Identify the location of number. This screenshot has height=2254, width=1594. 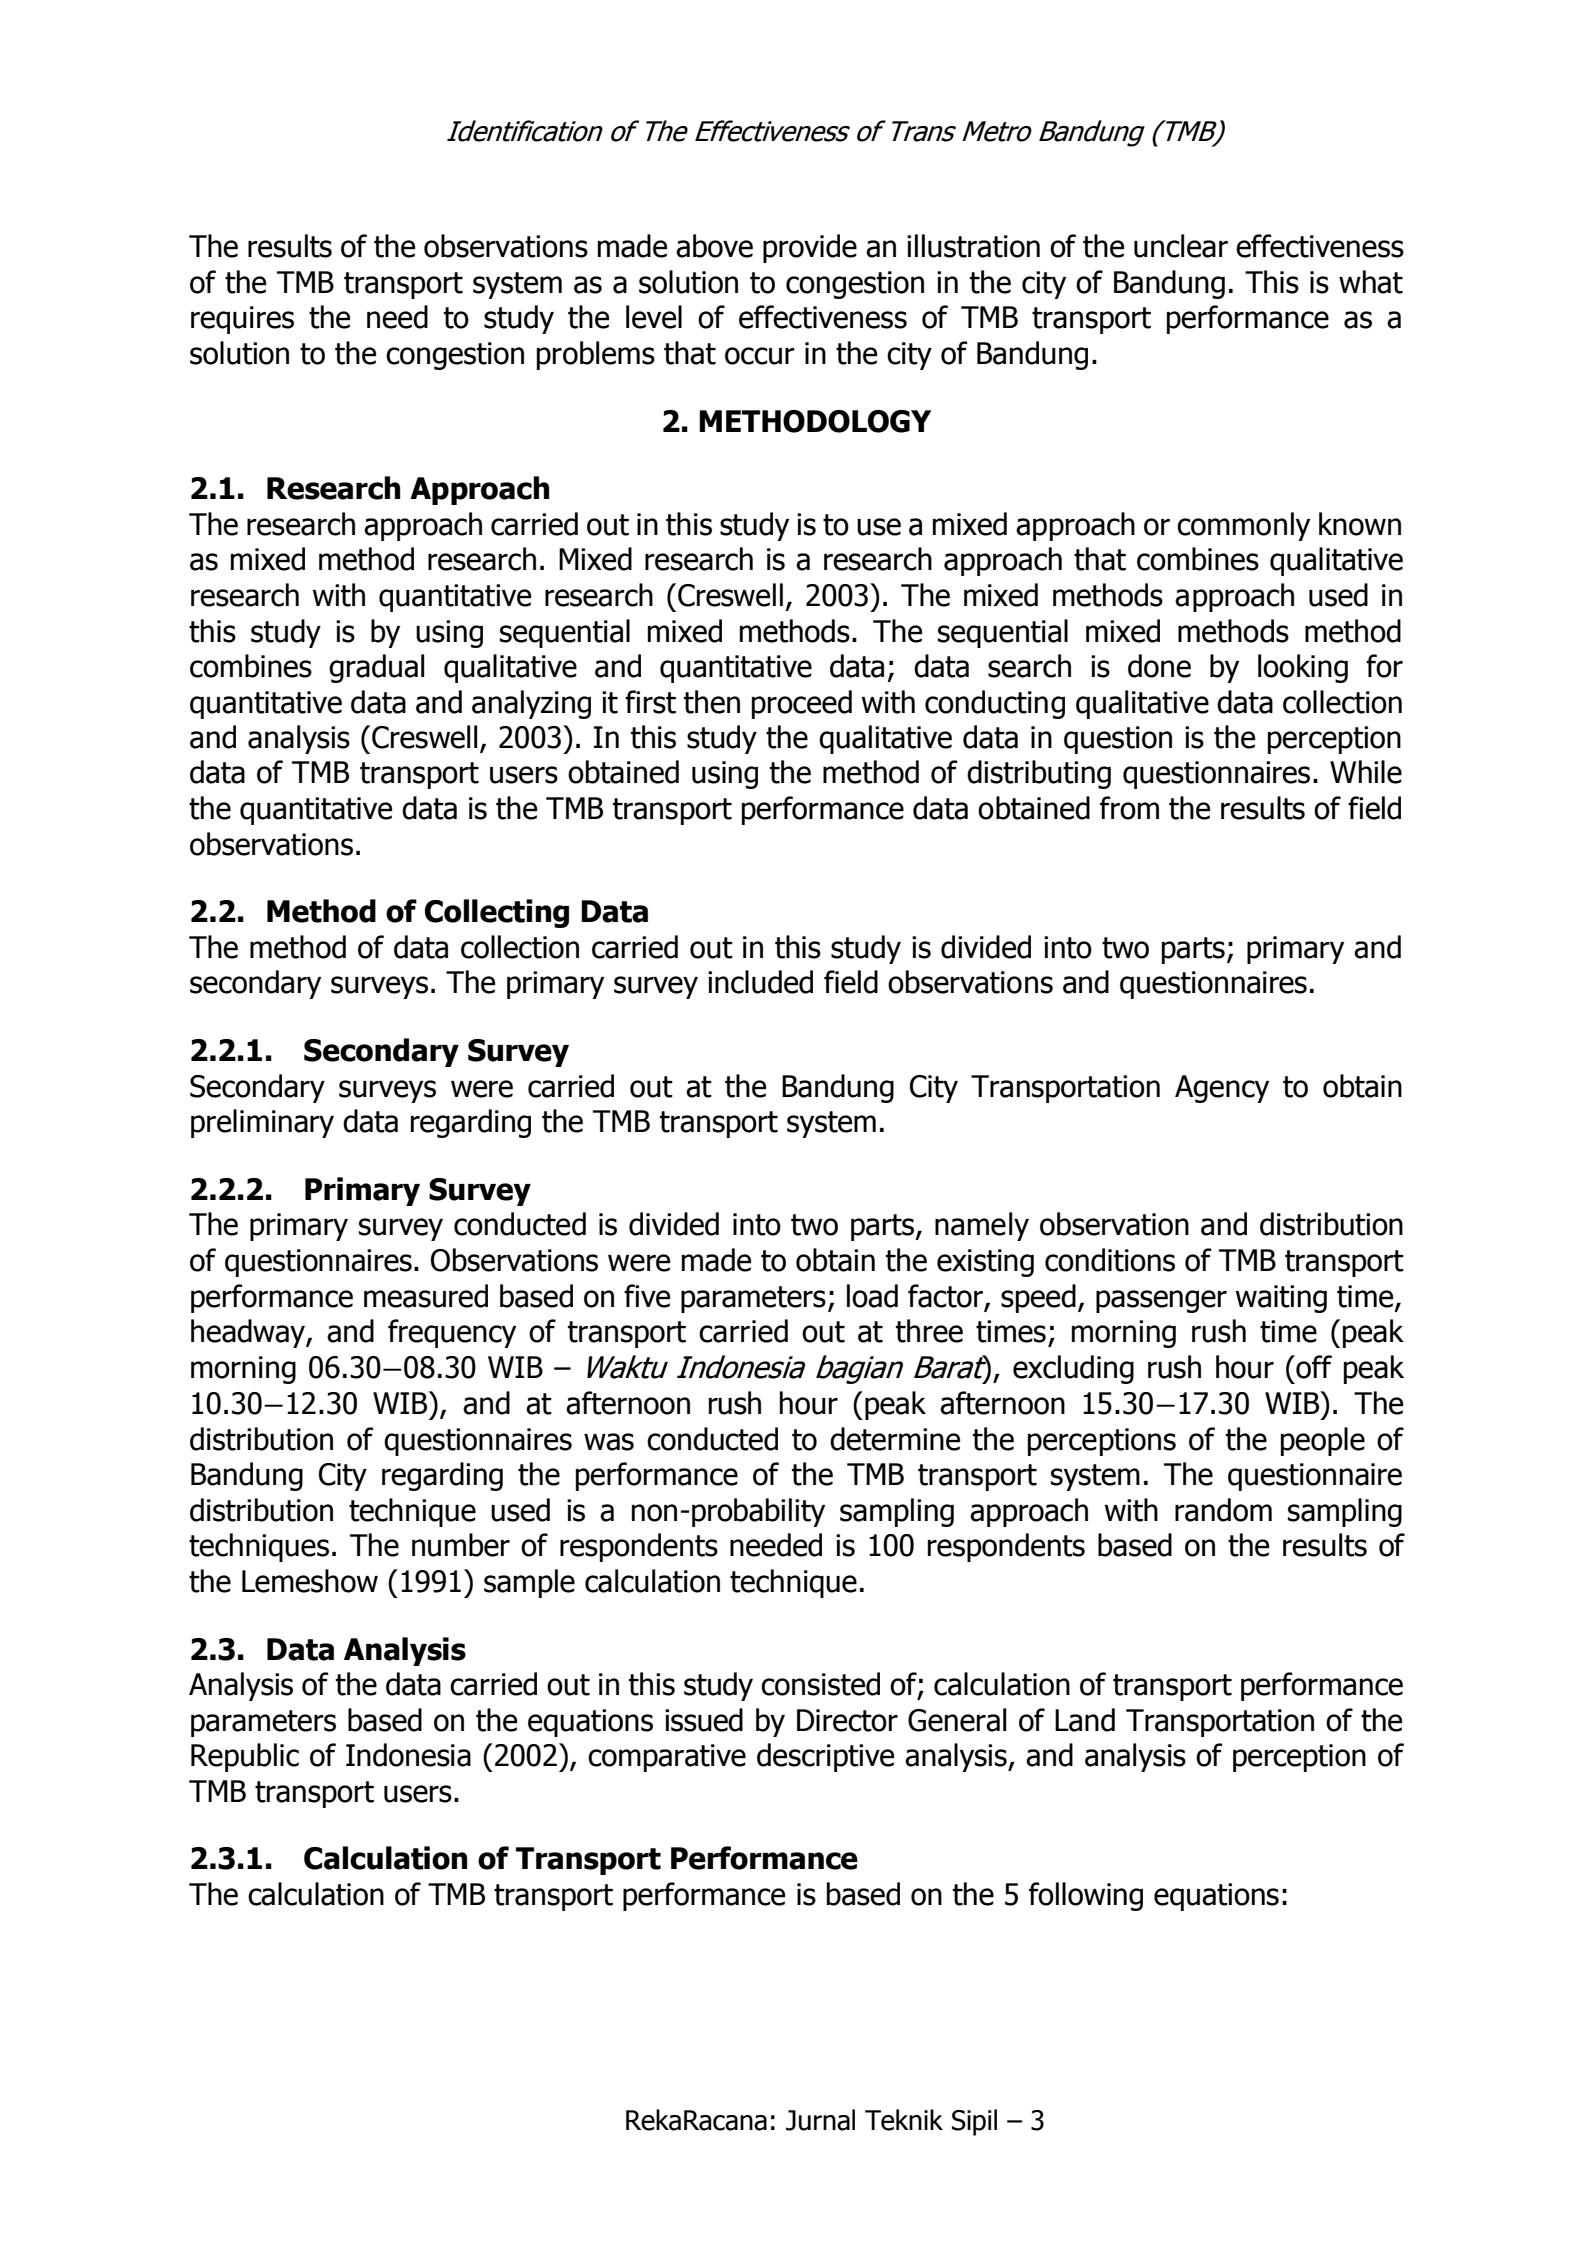
(461, 1545).
